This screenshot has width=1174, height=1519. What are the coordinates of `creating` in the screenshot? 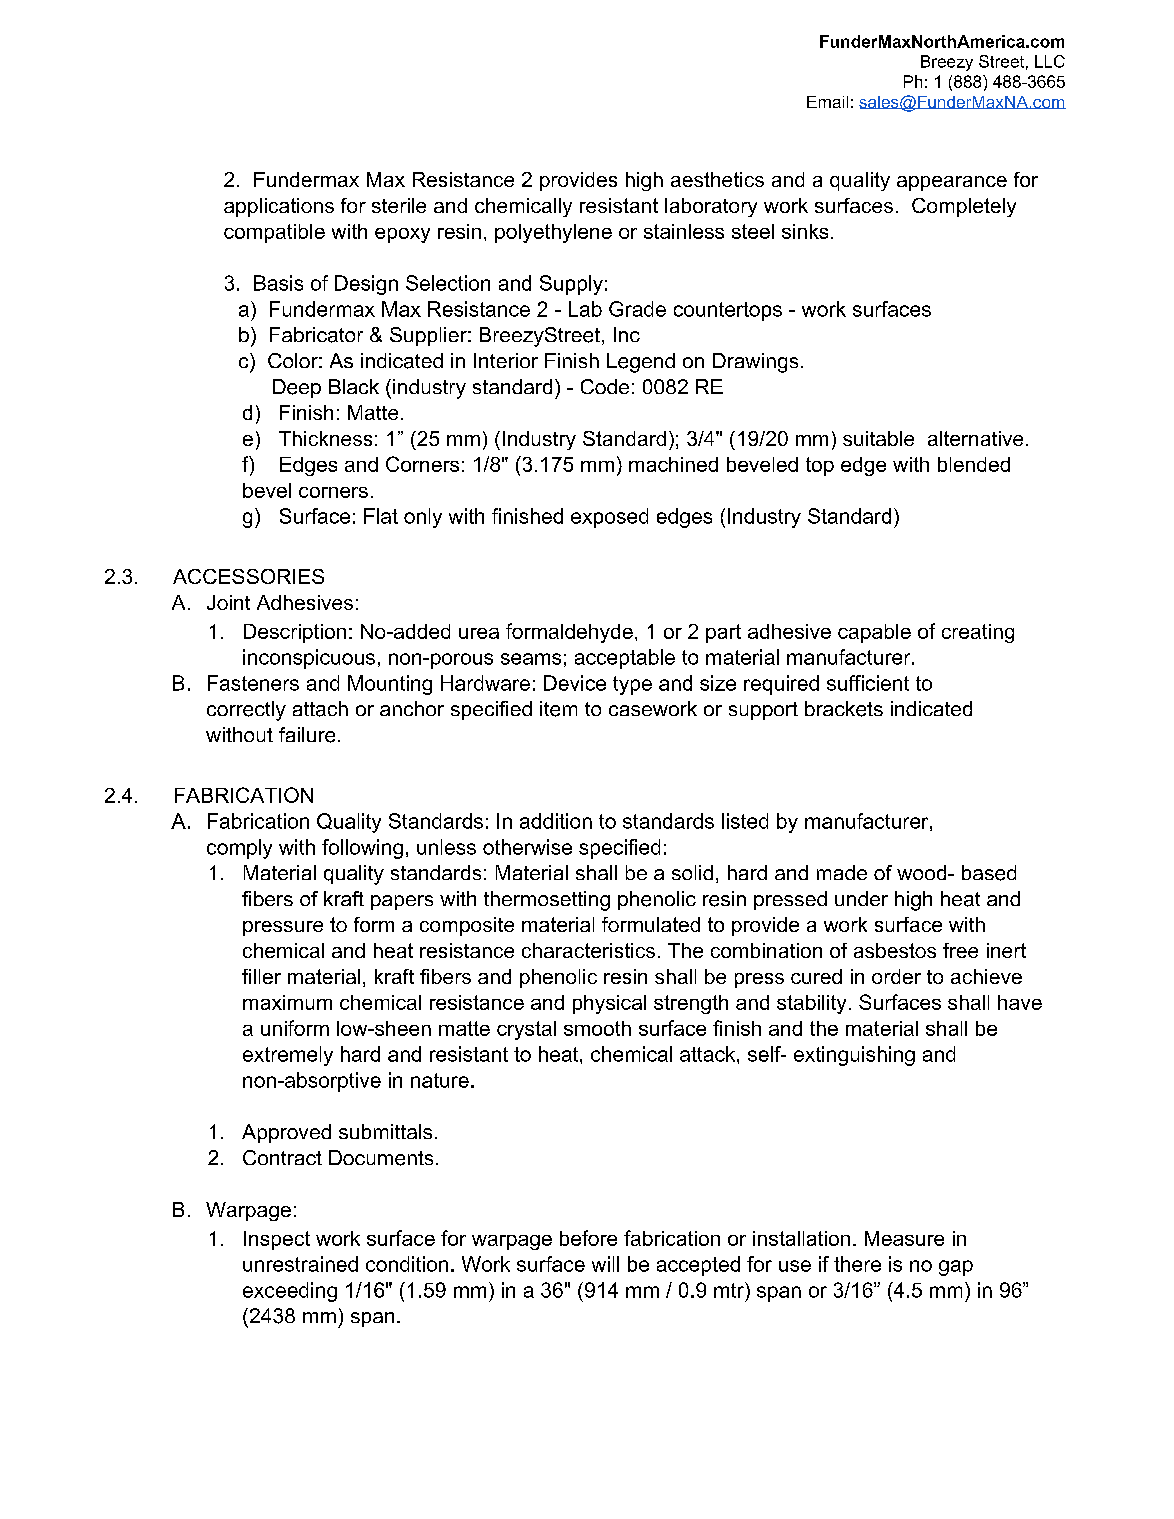 It's located at (978, 633).
